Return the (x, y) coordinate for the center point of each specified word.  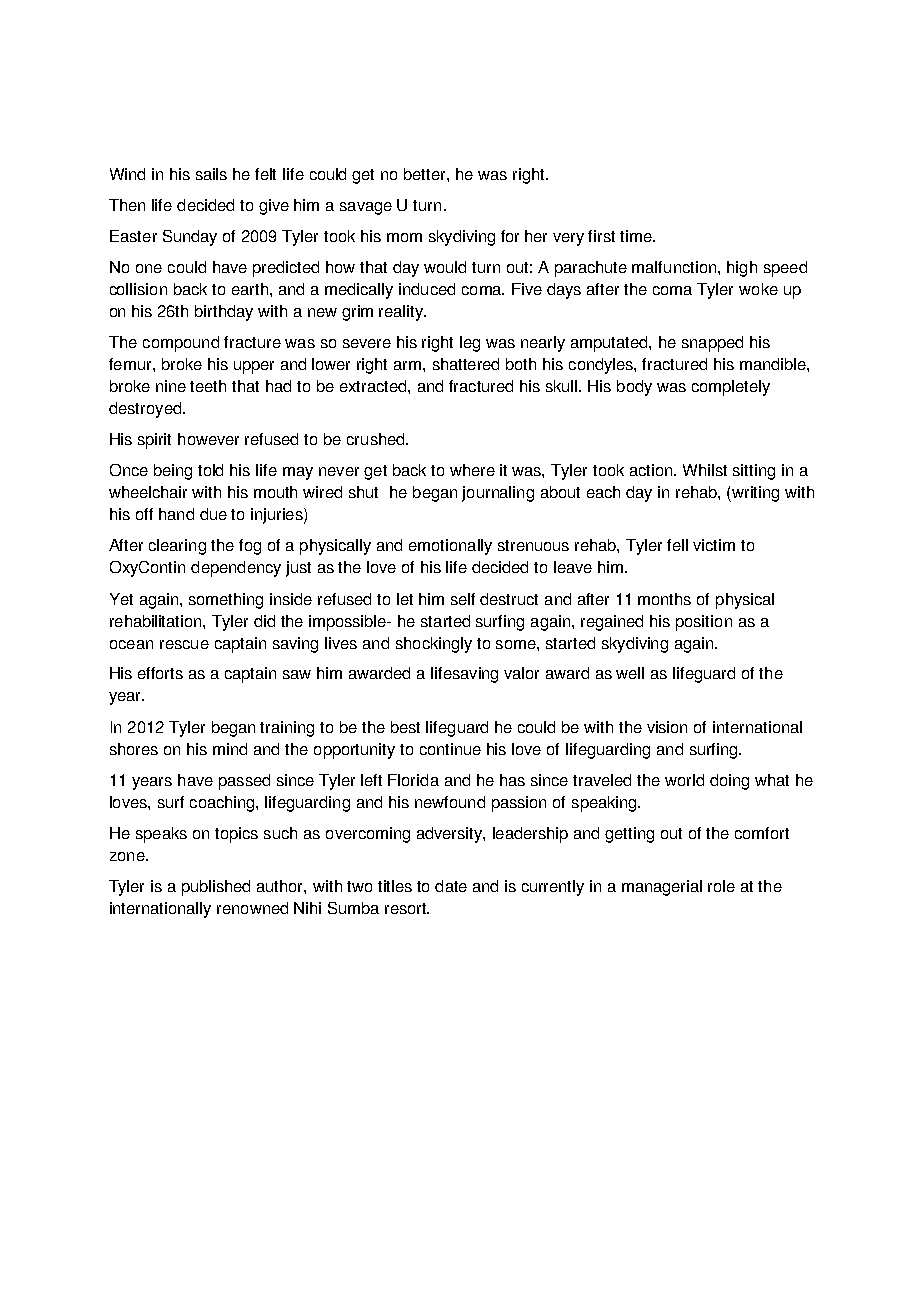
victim (714, 545)
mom (404, 237)
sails (211, 174)
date (451, 886)
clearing (177, 547)
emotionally (450, 547)
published (216, 888)
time (637, 236)
